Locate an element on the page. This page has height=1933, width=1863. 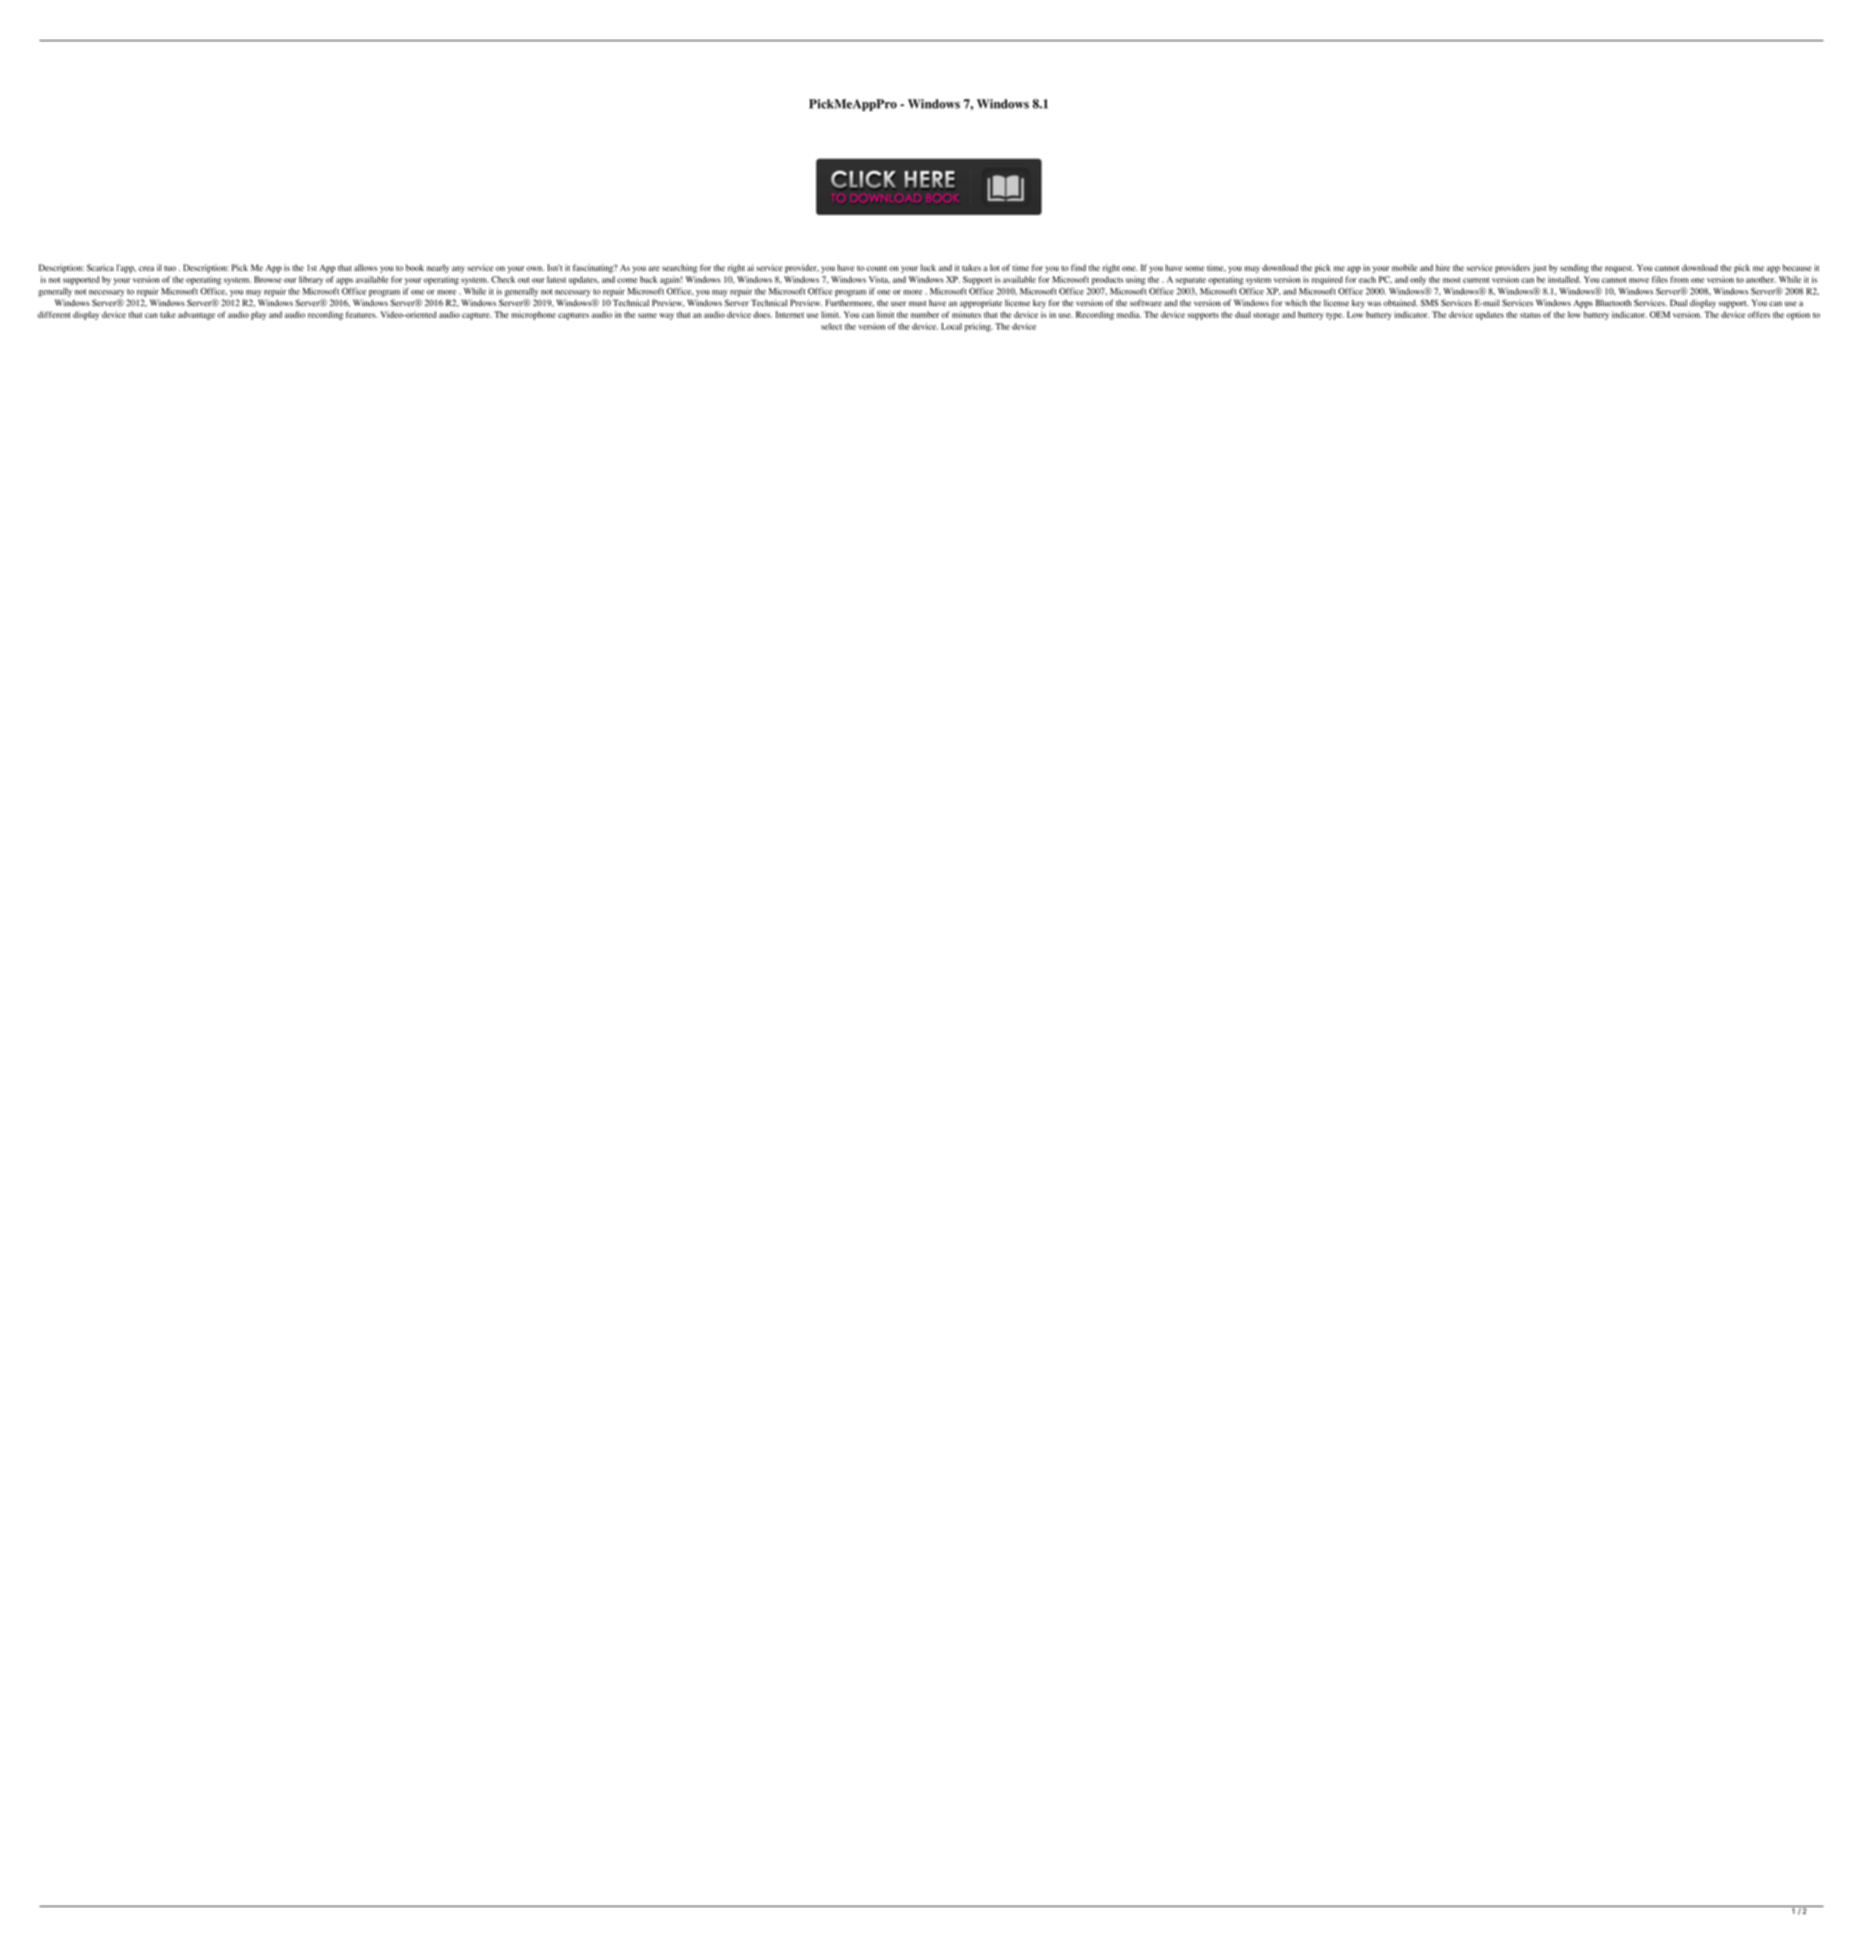
must is located at coordinates (917, 303).
